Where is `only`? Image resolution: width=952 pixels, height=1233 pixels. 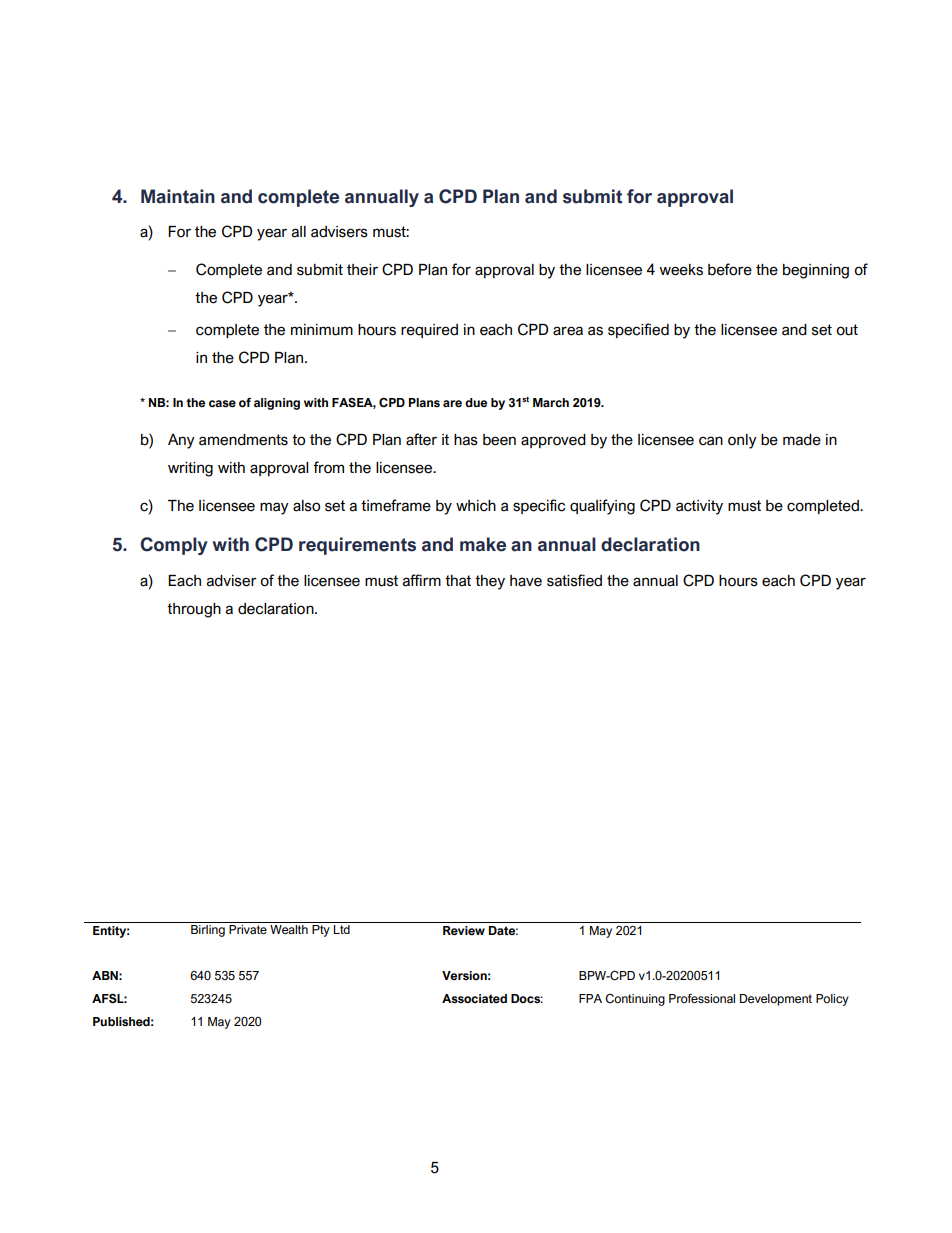
only is located at coordinates (742, 441).
